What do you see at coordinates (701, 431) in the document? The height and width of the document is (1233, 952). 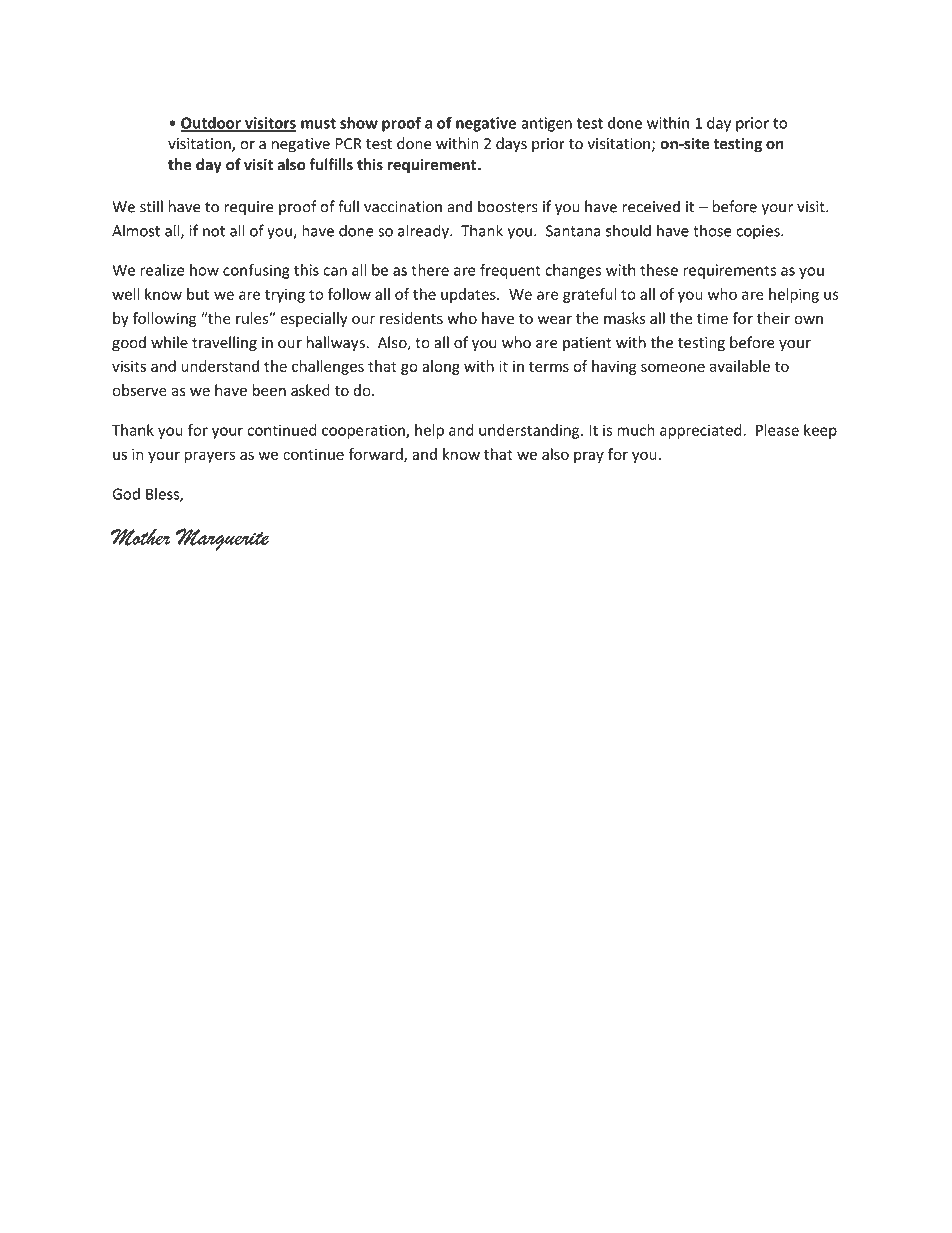 I see `appreciated` at bounding box center [701, 431].
